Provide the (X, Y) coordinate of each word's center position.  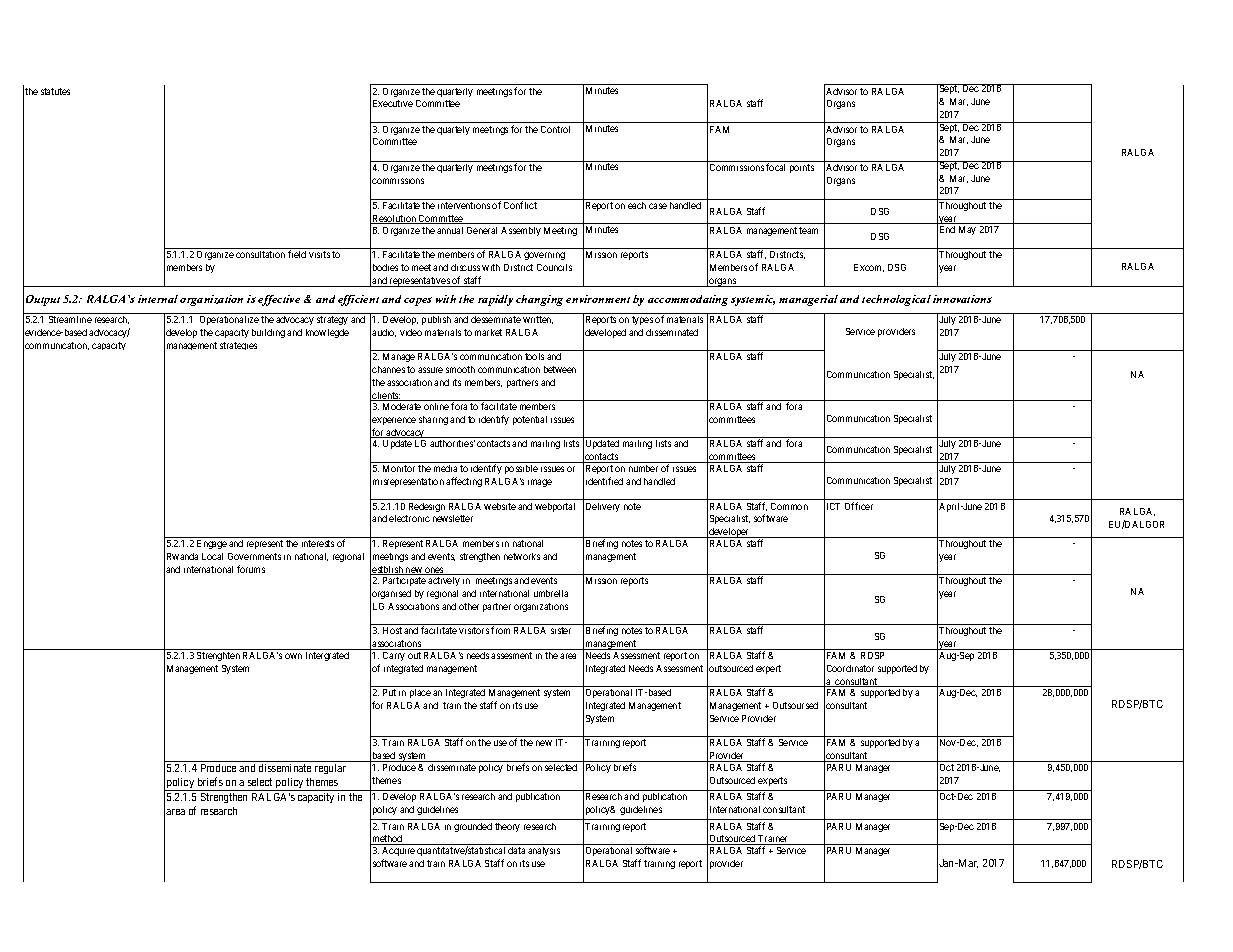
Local (212, 556)
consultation (260, 254)
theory (507, 827)
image (540, 483)
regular (330, 769)
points (802, 168)
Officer (859, 506)
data (516, 850)
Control (555, 129)
